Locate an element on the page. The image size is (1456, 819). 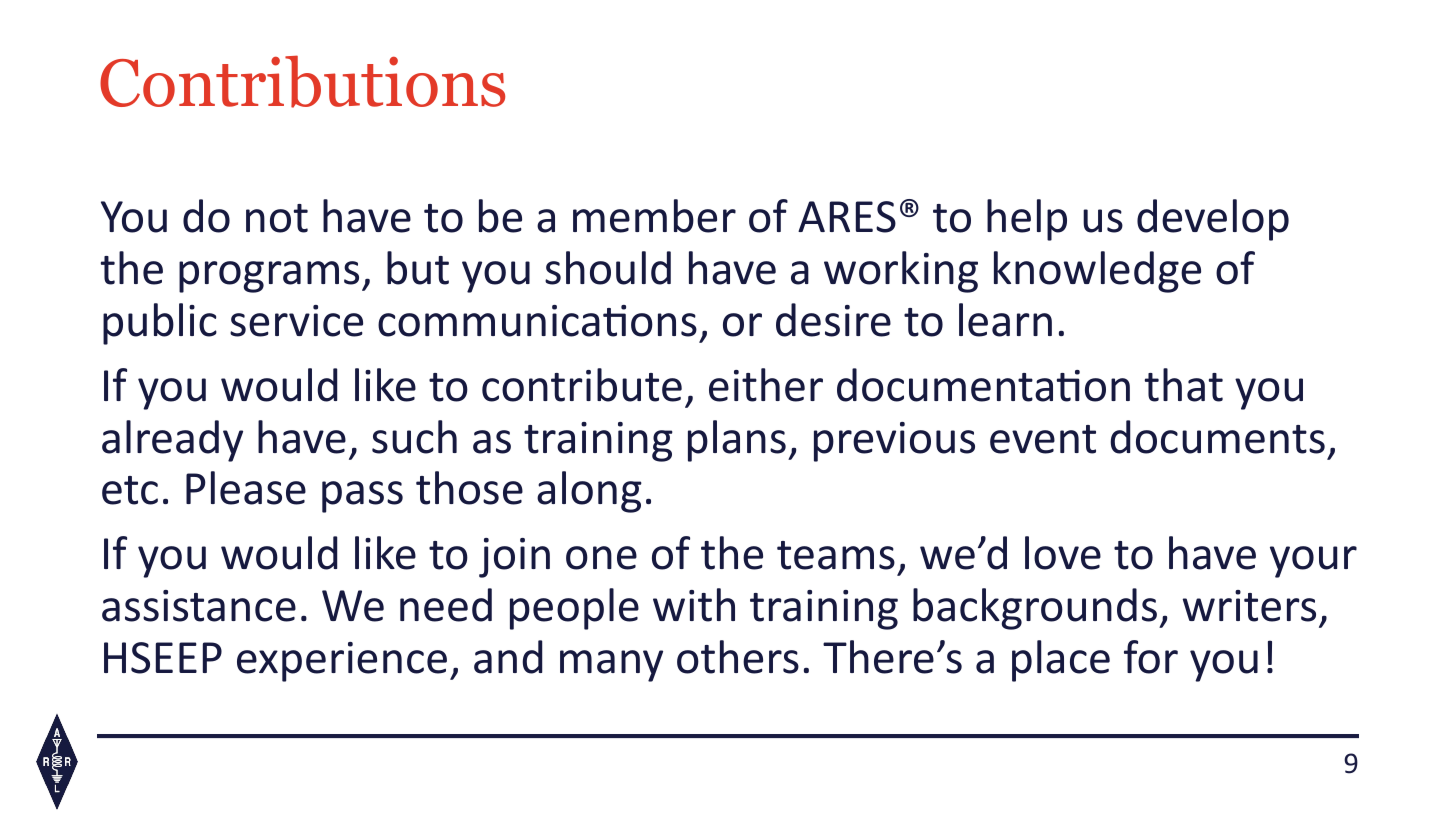
love is located at coordinates (1063, 553).
